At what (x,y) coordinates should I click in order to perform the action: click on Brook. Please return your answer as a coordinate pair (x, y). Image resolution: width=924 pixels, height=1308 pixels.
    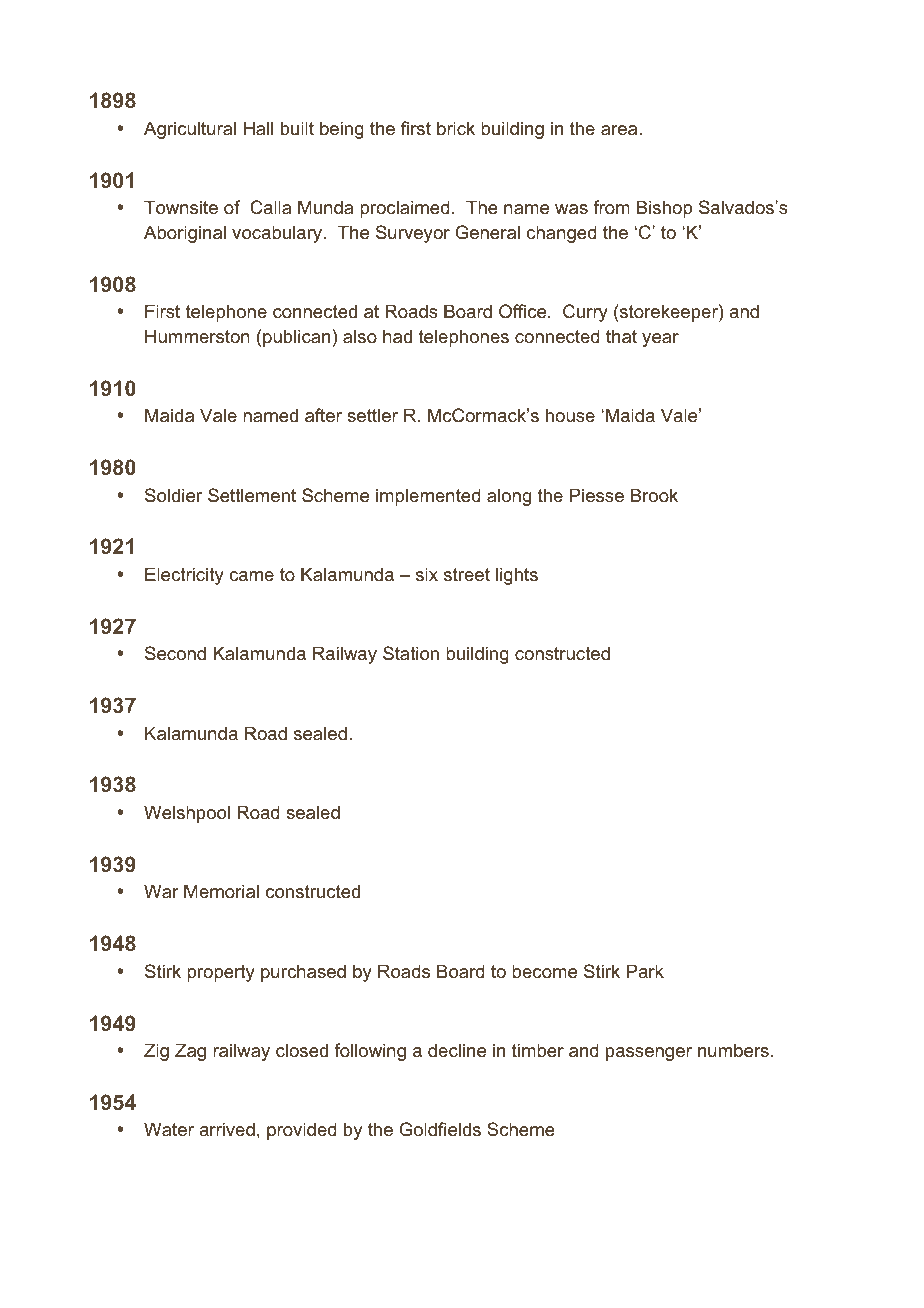
    Looking at the image, I should click on (654, 495).
